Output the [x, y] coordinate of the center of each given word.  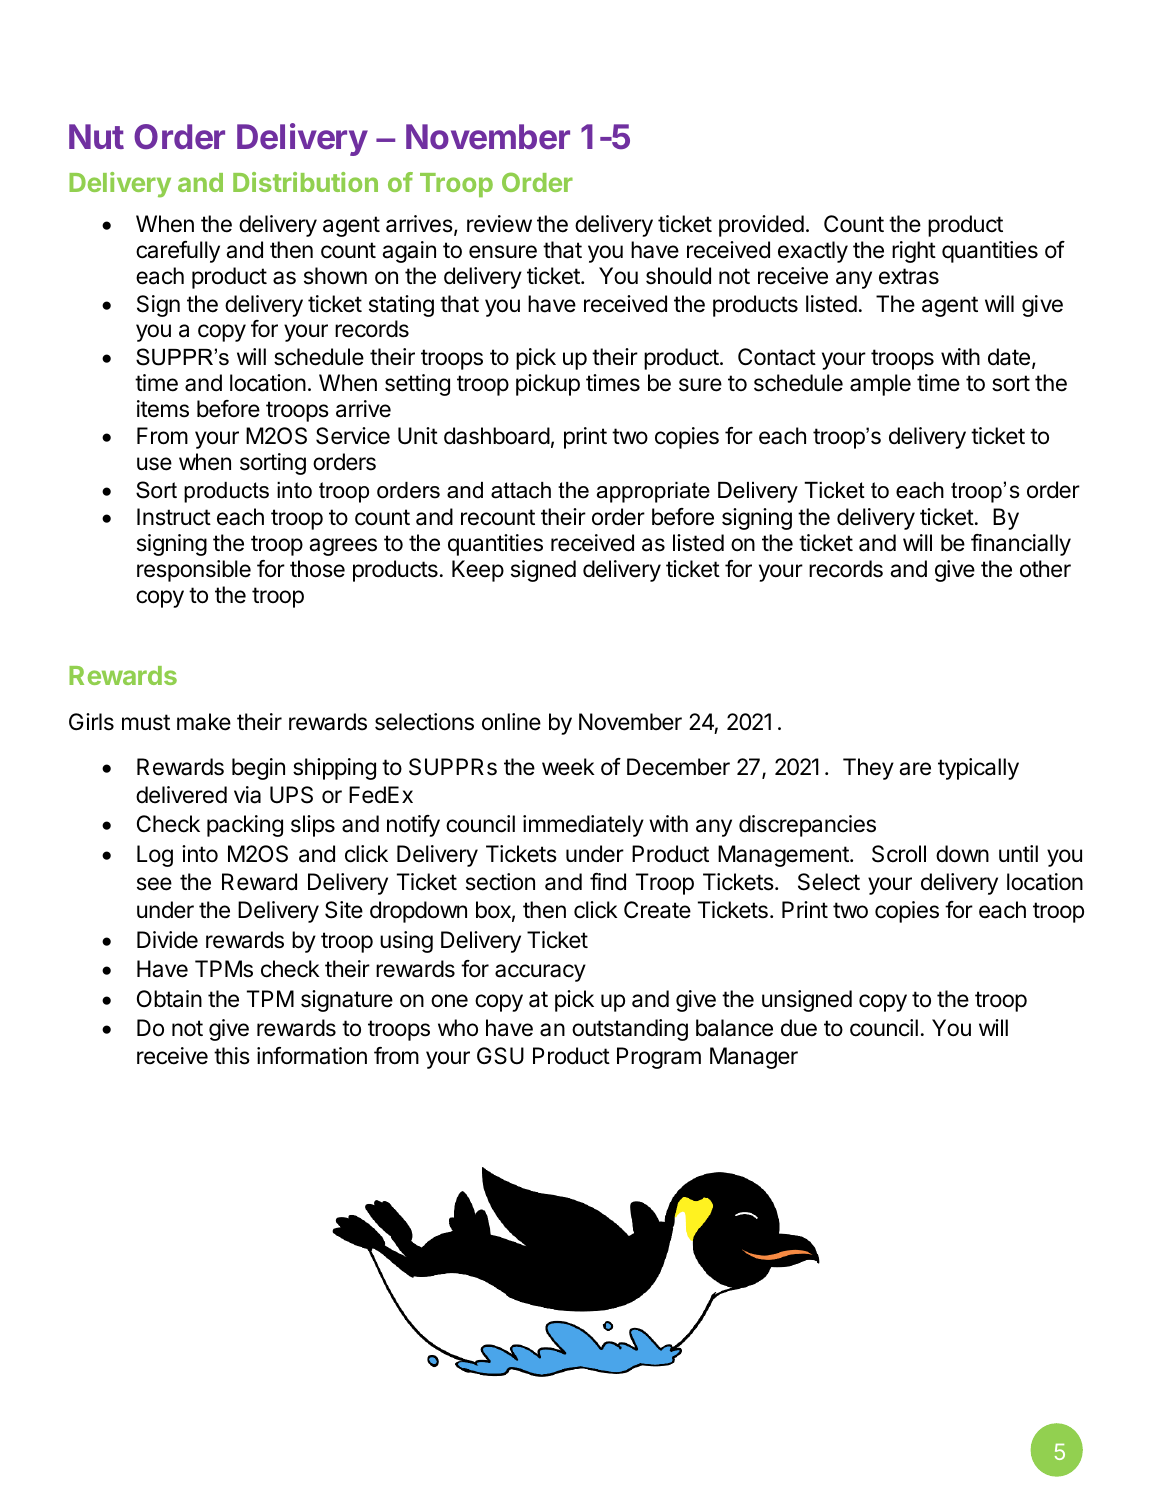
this [232, 1056]
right [914, 252]
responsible [194, 571]
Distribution [305, 182]
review [499, 224]
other [1045, 569]
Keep [478, 571]
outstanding [630, 1030]
